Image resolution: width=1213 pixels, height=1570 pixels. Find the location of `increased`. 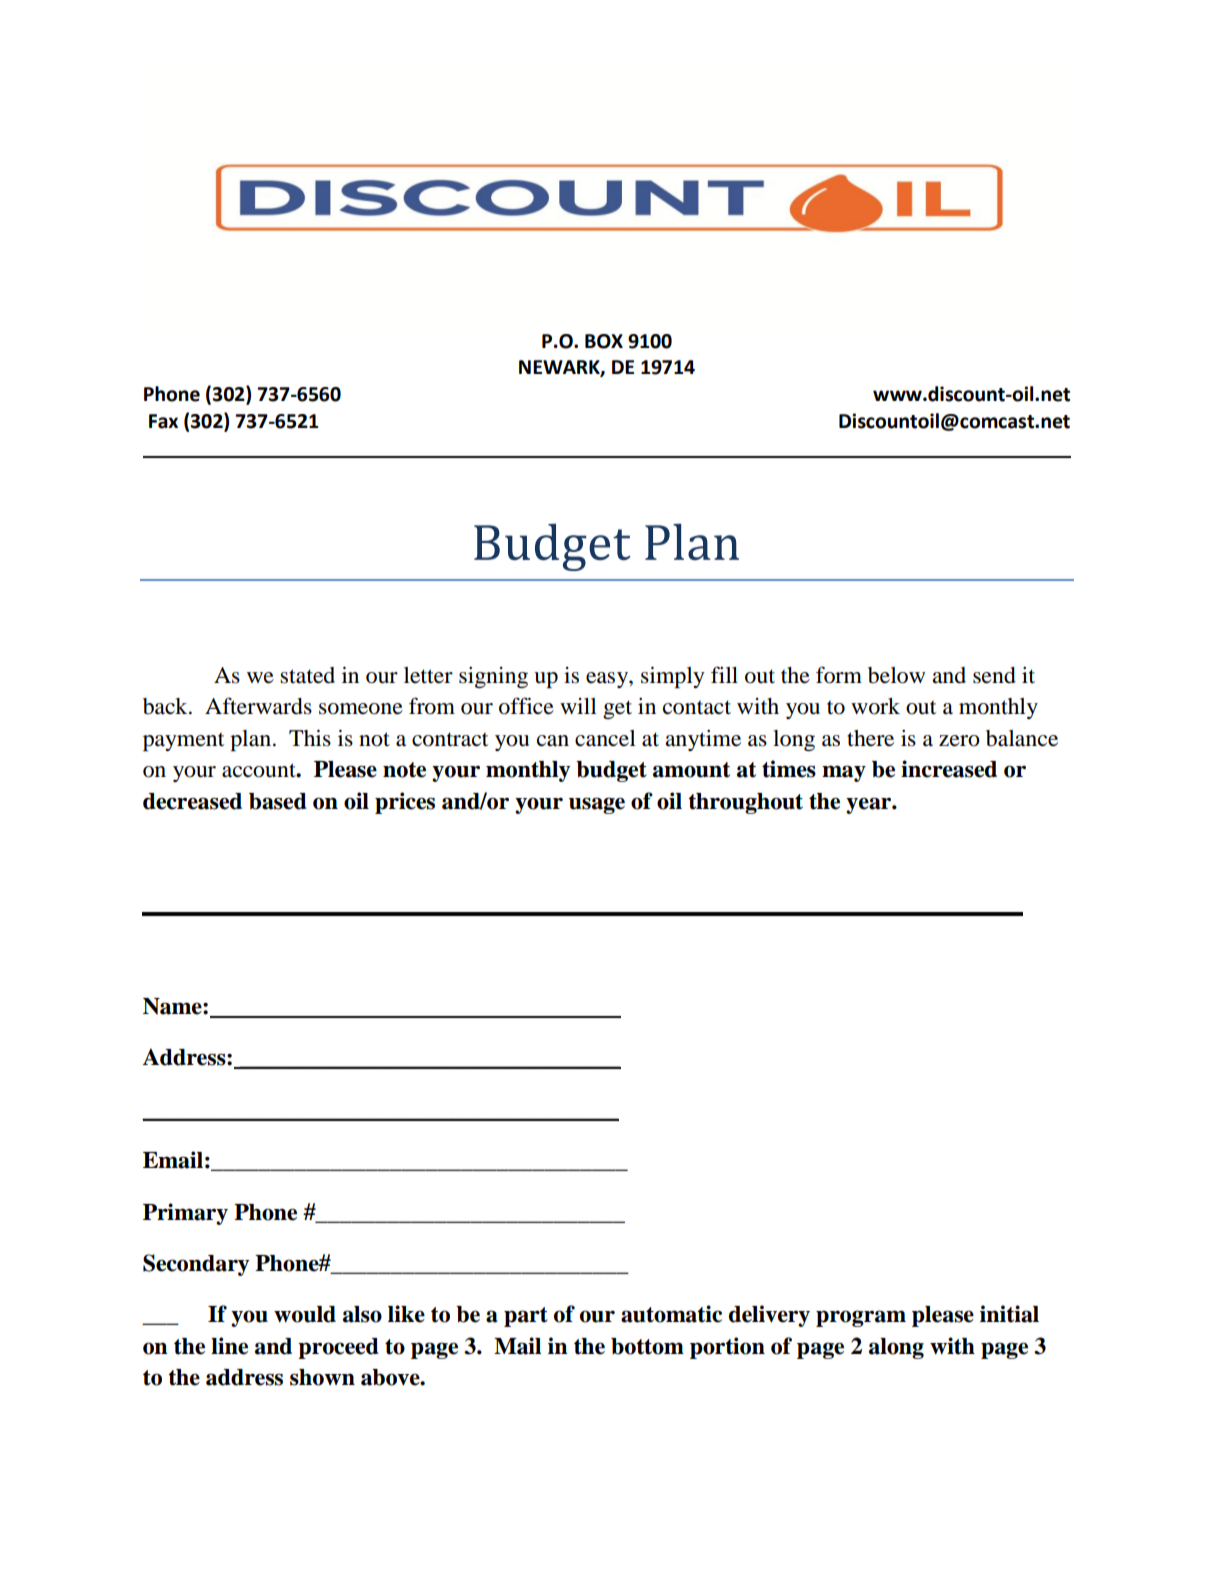

increased is located at coordinates (949, 769).
